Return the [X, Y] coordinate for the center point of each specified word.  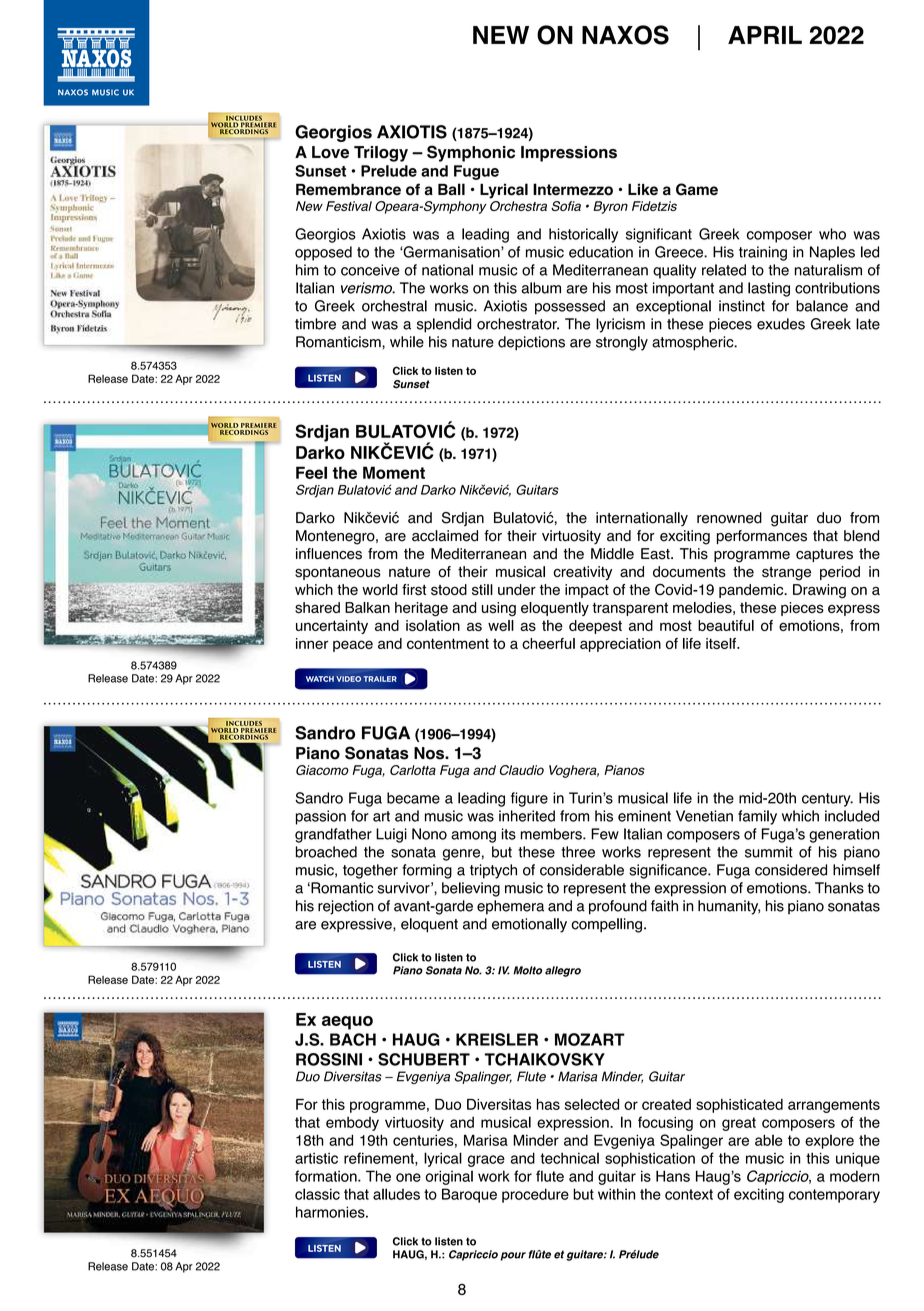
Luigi [391, 835]
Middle [612, 554]
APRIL [765, 35]
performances [762, 537]
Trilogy [381, 154]
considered [791, 870]
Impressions [569, 154]
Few [605, 834]
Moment [394, 472]
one [408, 1177]
